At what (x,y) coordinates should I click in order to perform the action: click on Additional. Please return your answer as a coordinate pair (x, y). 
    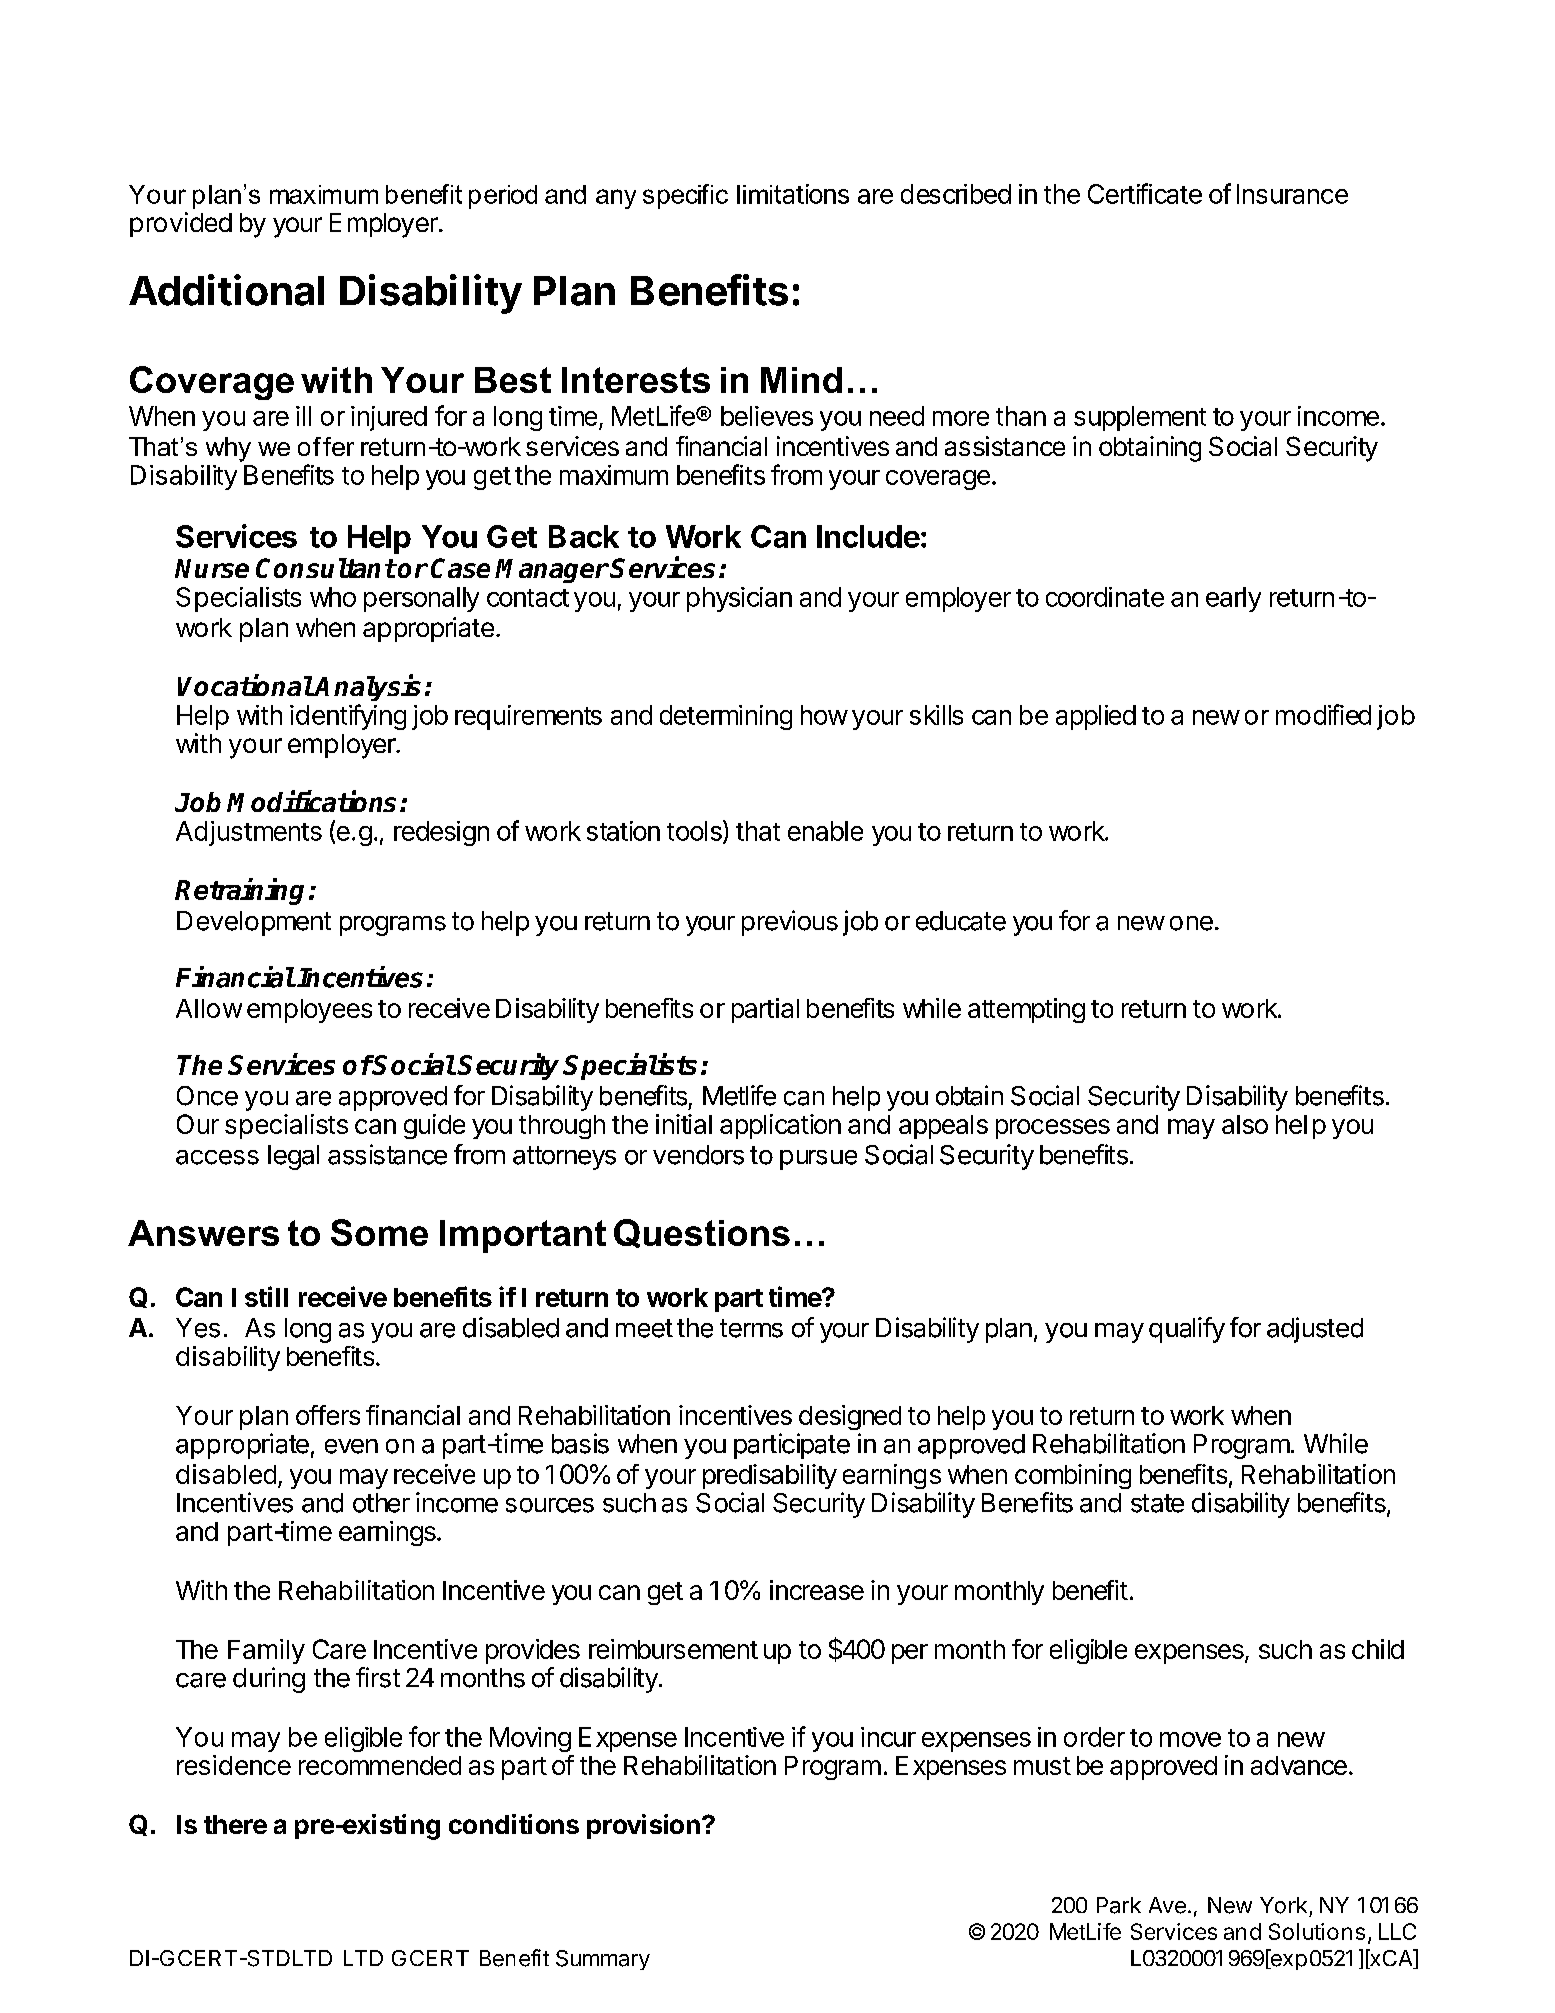
    Looking at the image, I should click on (226, 290).
